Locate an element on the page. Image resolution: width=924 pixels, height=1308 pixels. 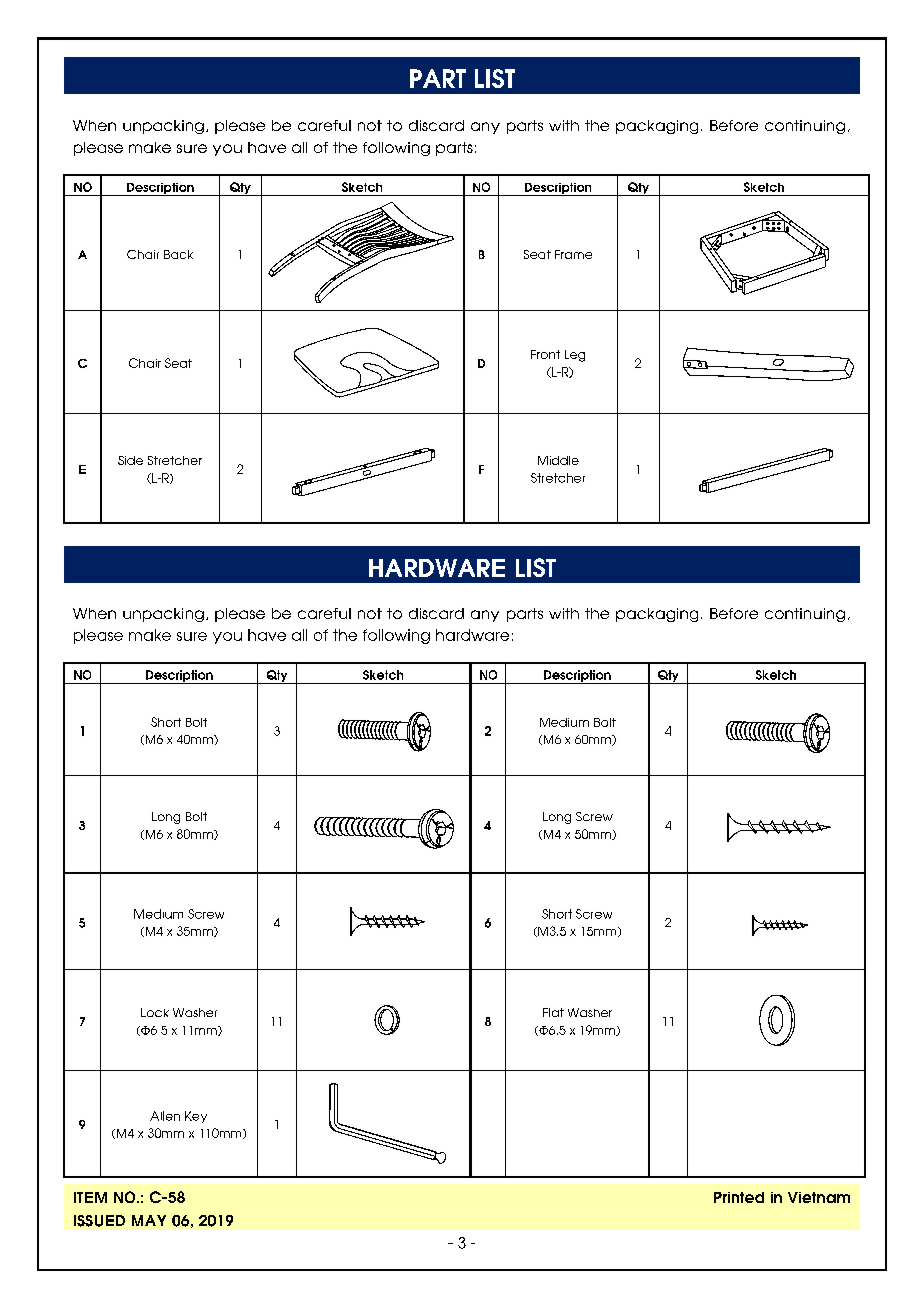
Flat is located at coordinates (553, 1012).
